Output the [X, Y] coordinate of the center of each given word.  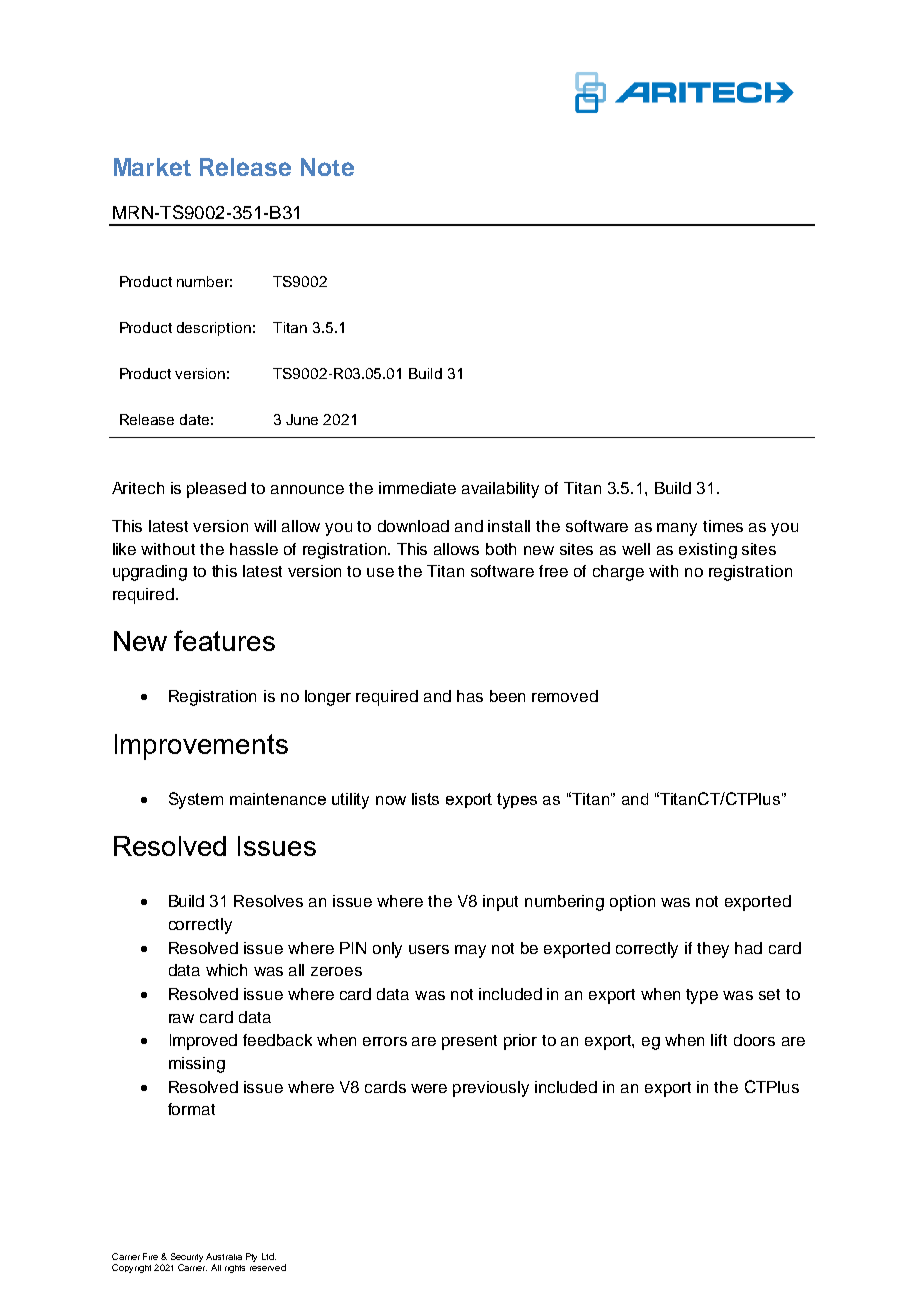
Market [152, 167]
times [723, 526]
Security [187, 1259]
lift [719, 1040]
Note [327, 167]
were [429, 1088]
